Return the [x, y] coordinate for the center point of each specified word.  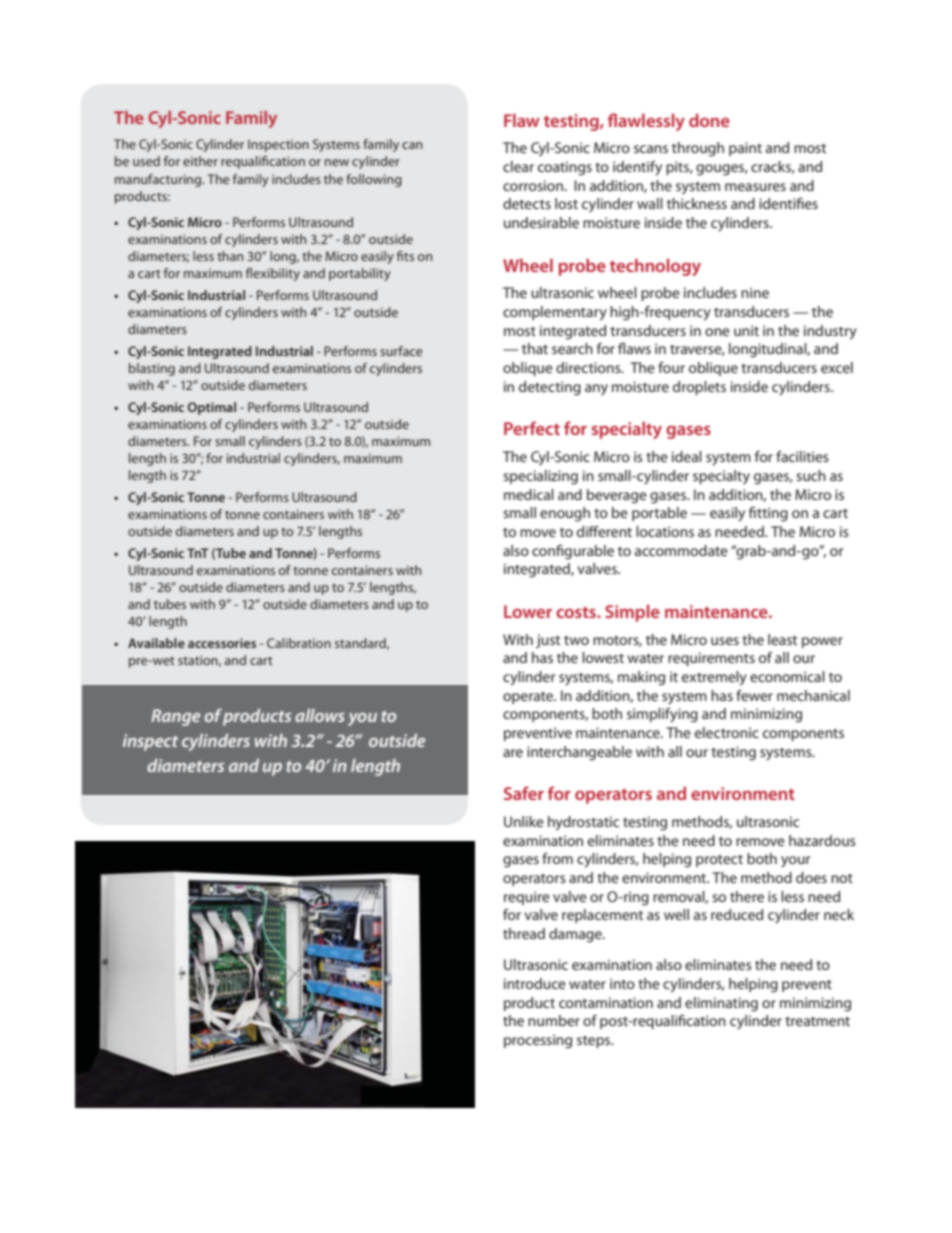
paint [745, 149]
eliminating [721, 1004]
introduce [535, 983]
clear [518, 166]
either [200, 161]
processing [538, 1041]
